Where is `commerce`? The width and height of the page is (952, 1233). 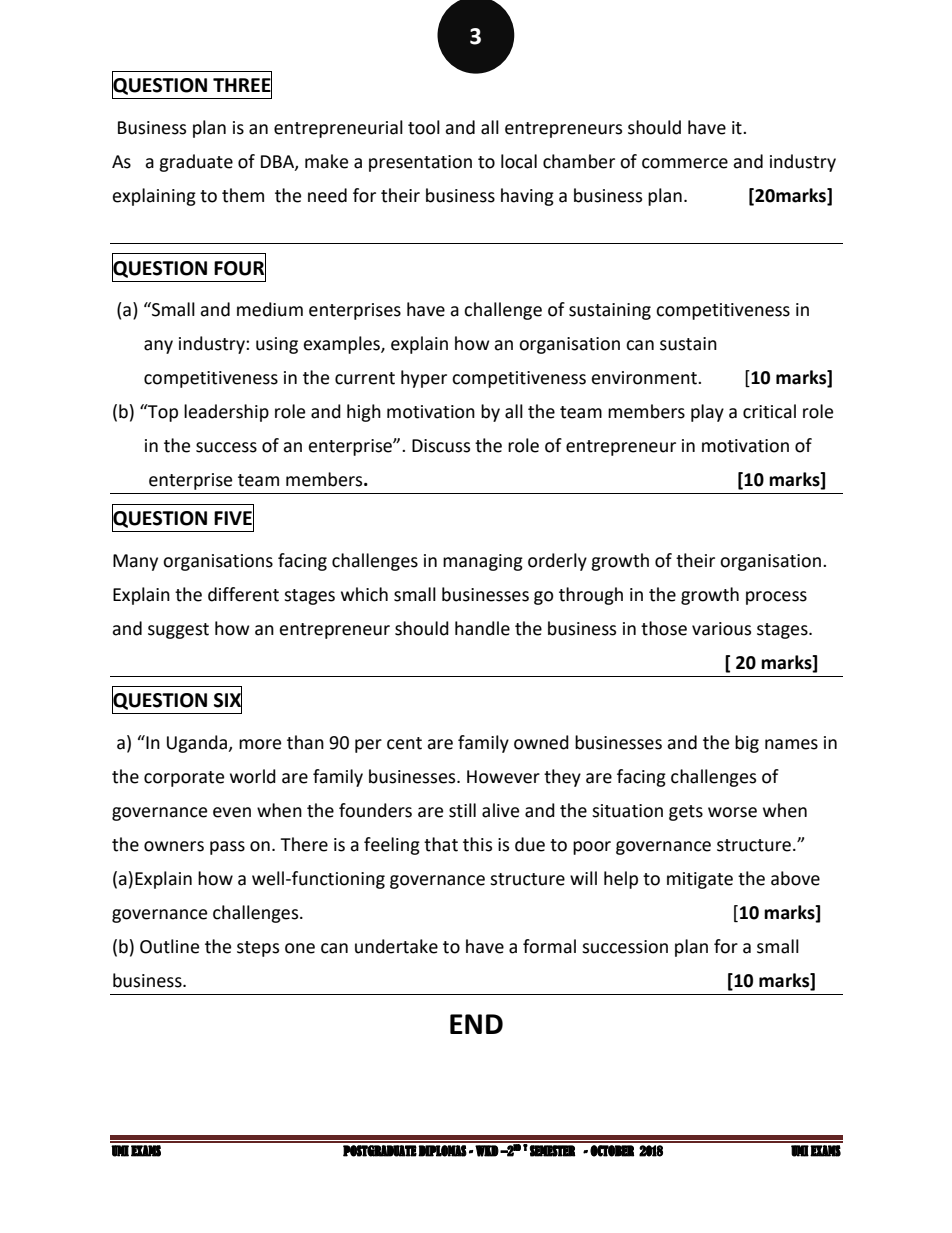 commerce is located at coordinates (685, 163).
